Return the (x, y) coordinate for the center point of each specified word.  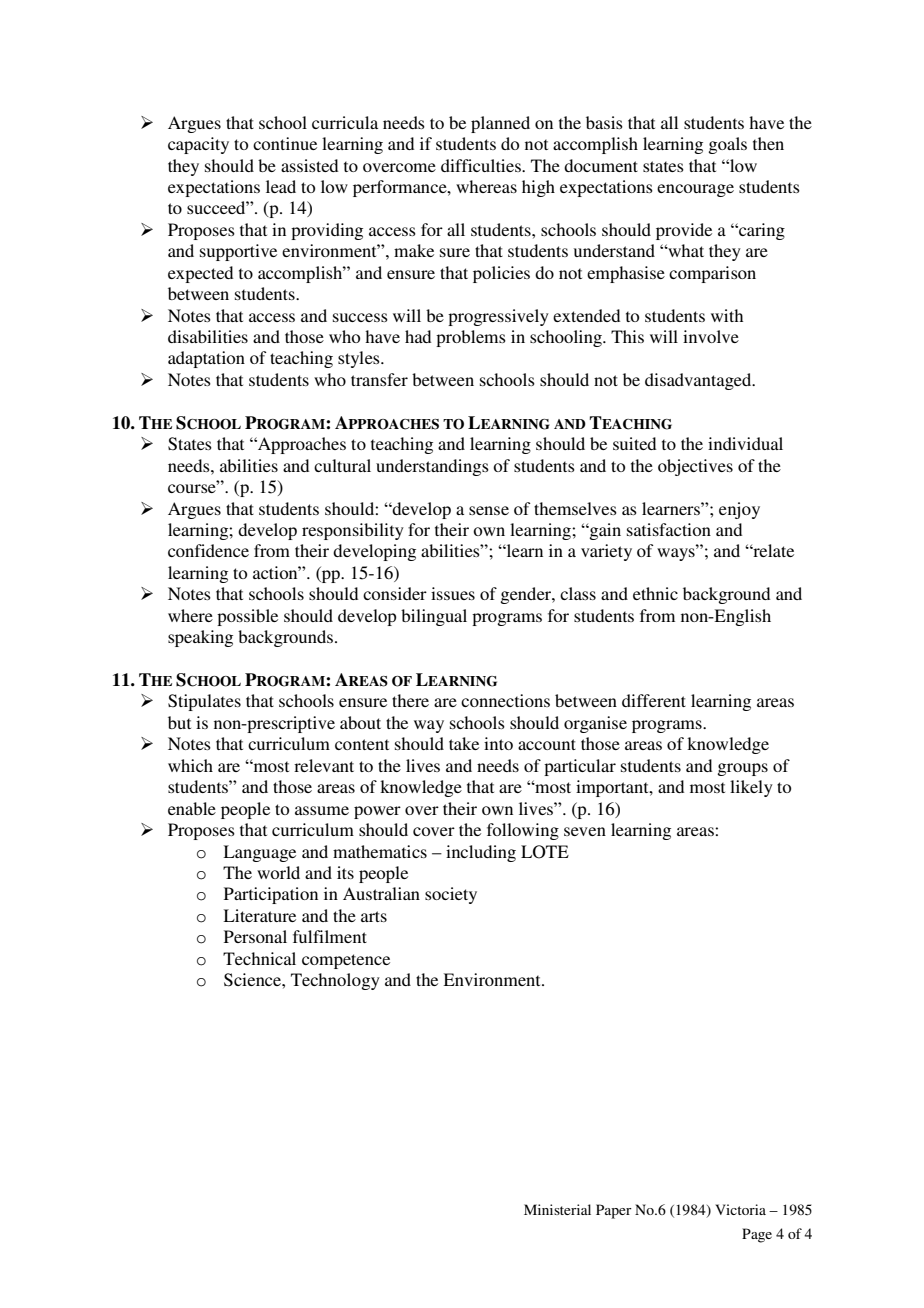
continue (285, 143)
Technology (335, 981)
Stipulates (204, 702)
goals (727, 145)
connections (505, 700)
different (654, 700)
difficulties (482, 165)
